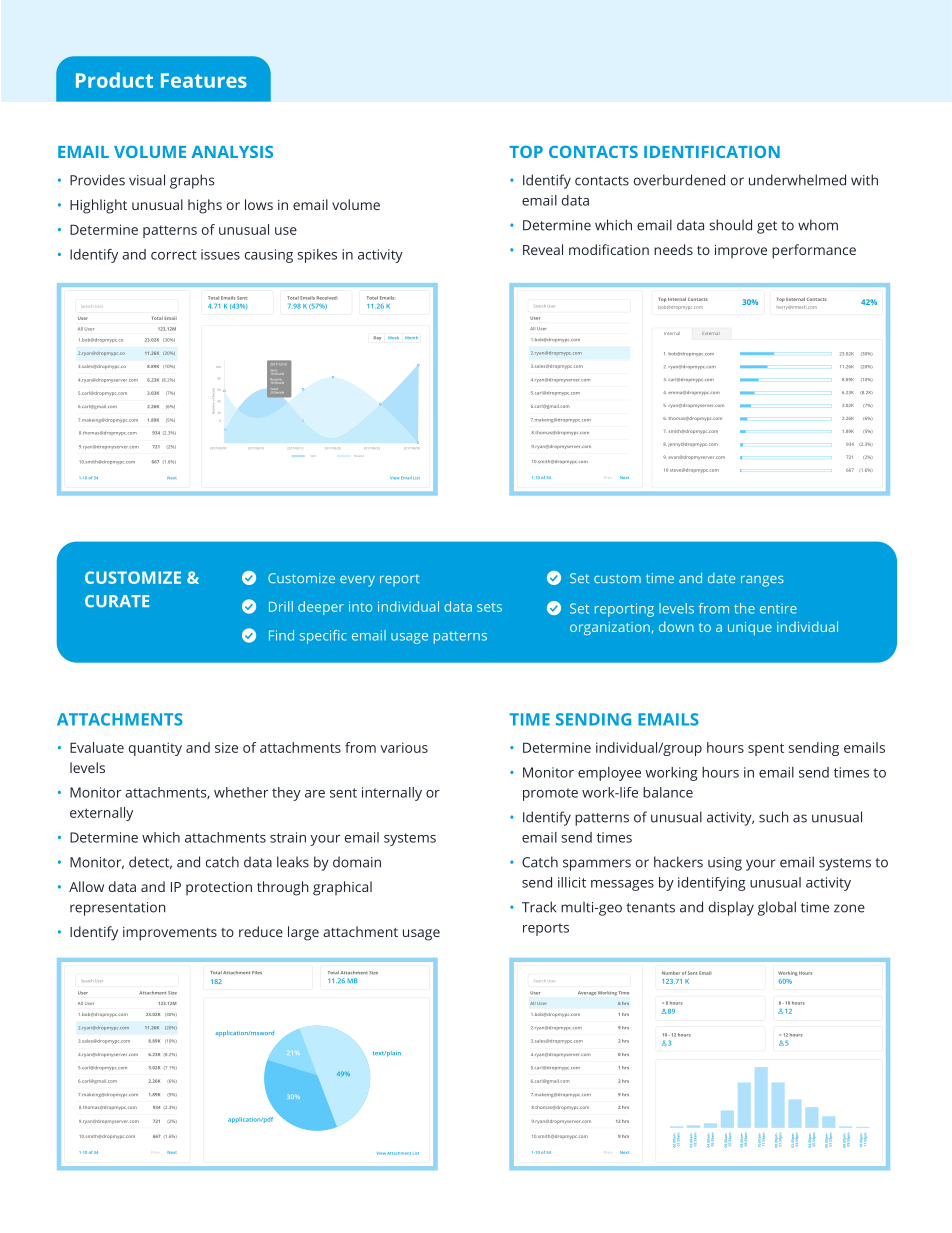 This screenshot has height=1233, width=952. Describe the element at coordinates (777, 908) in the screenshot. I see `global` at that location.
